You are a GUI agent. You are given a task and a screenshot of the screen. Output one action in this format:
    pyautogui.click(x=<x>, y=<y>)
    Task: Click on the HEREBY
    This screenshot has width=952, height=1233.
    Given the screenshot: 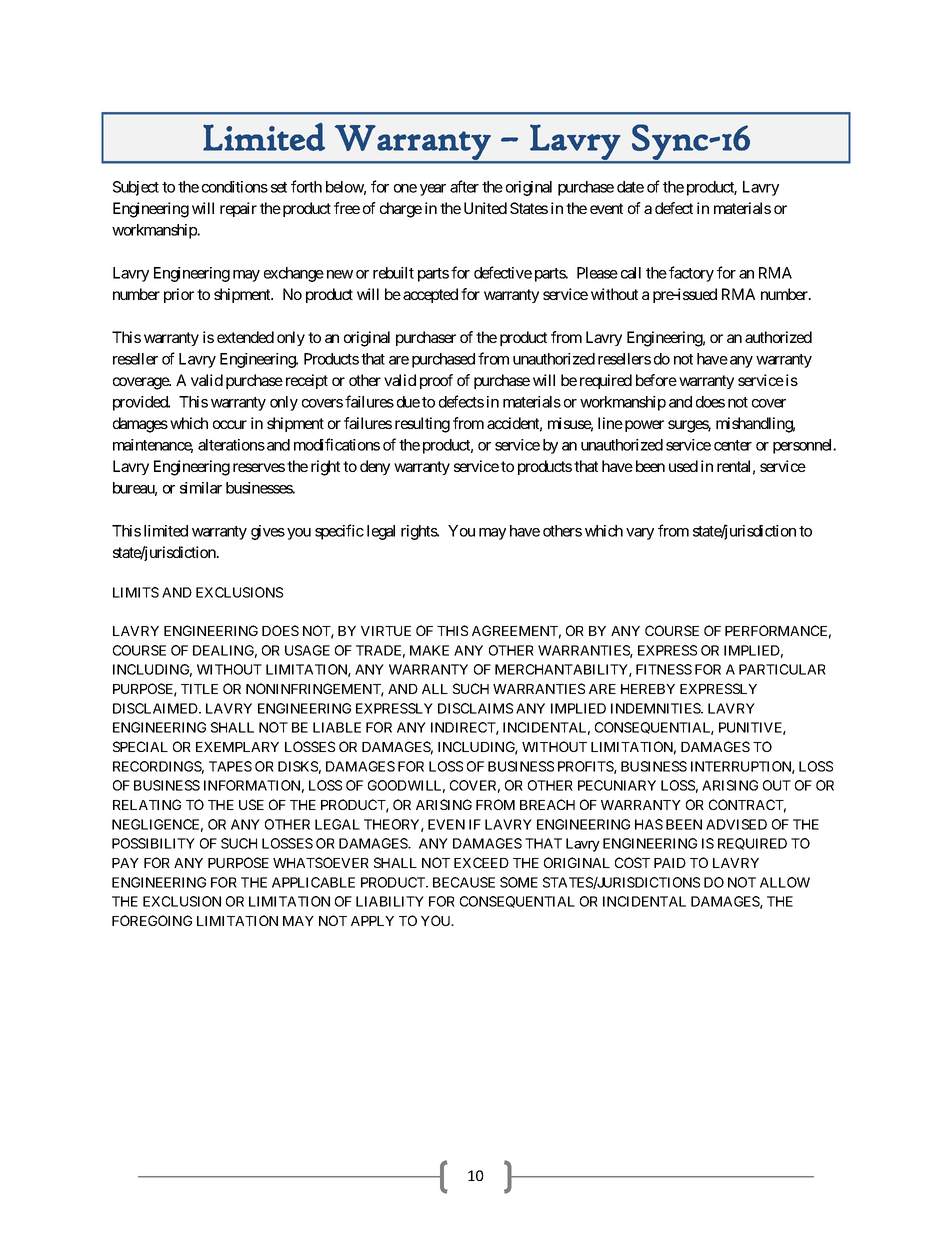 What is the action you would take?
    pyautogui.click(x=648, y=689)
